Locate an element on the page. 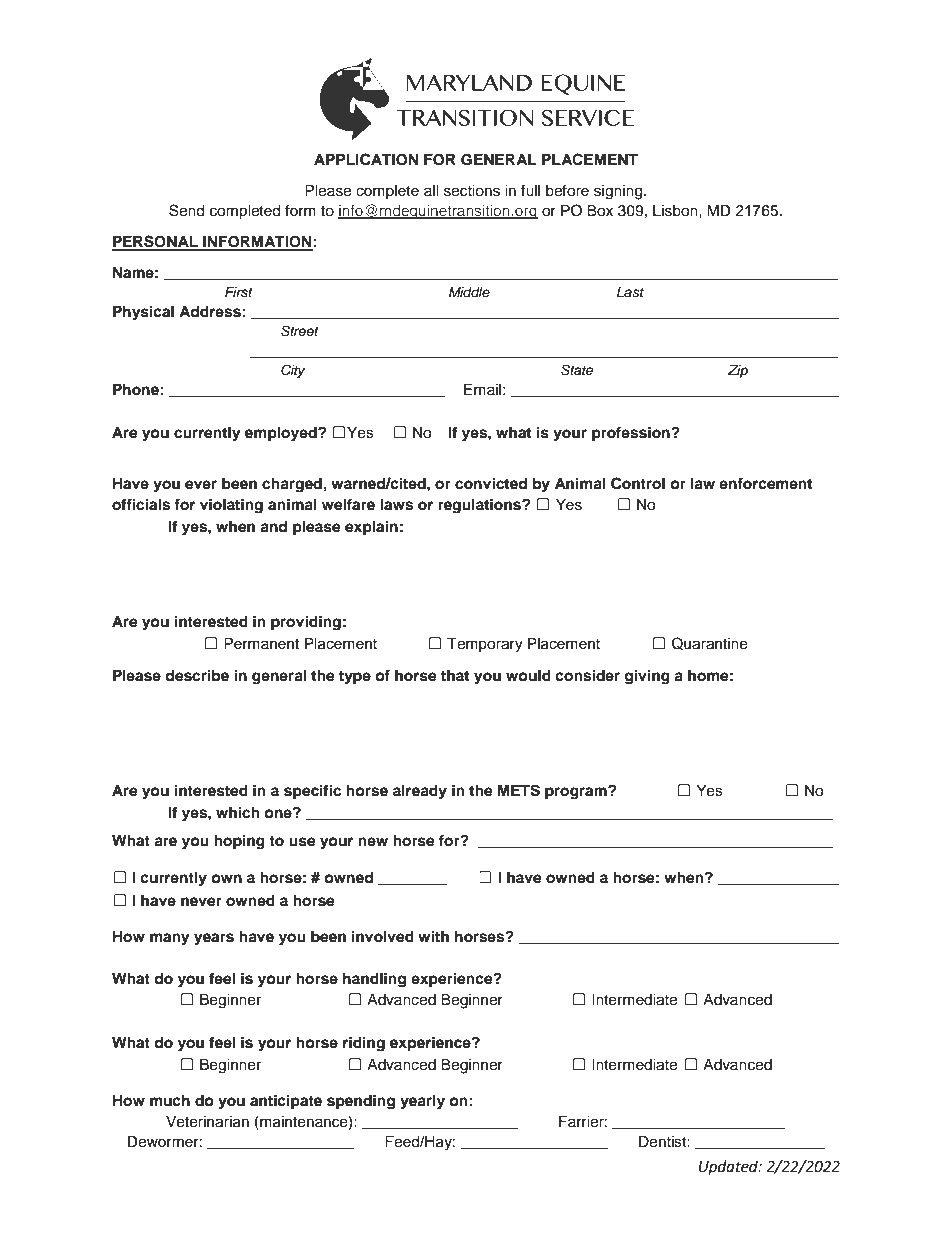 The image size is (952, 1233). convicted is located at coordinates (491, 483).
